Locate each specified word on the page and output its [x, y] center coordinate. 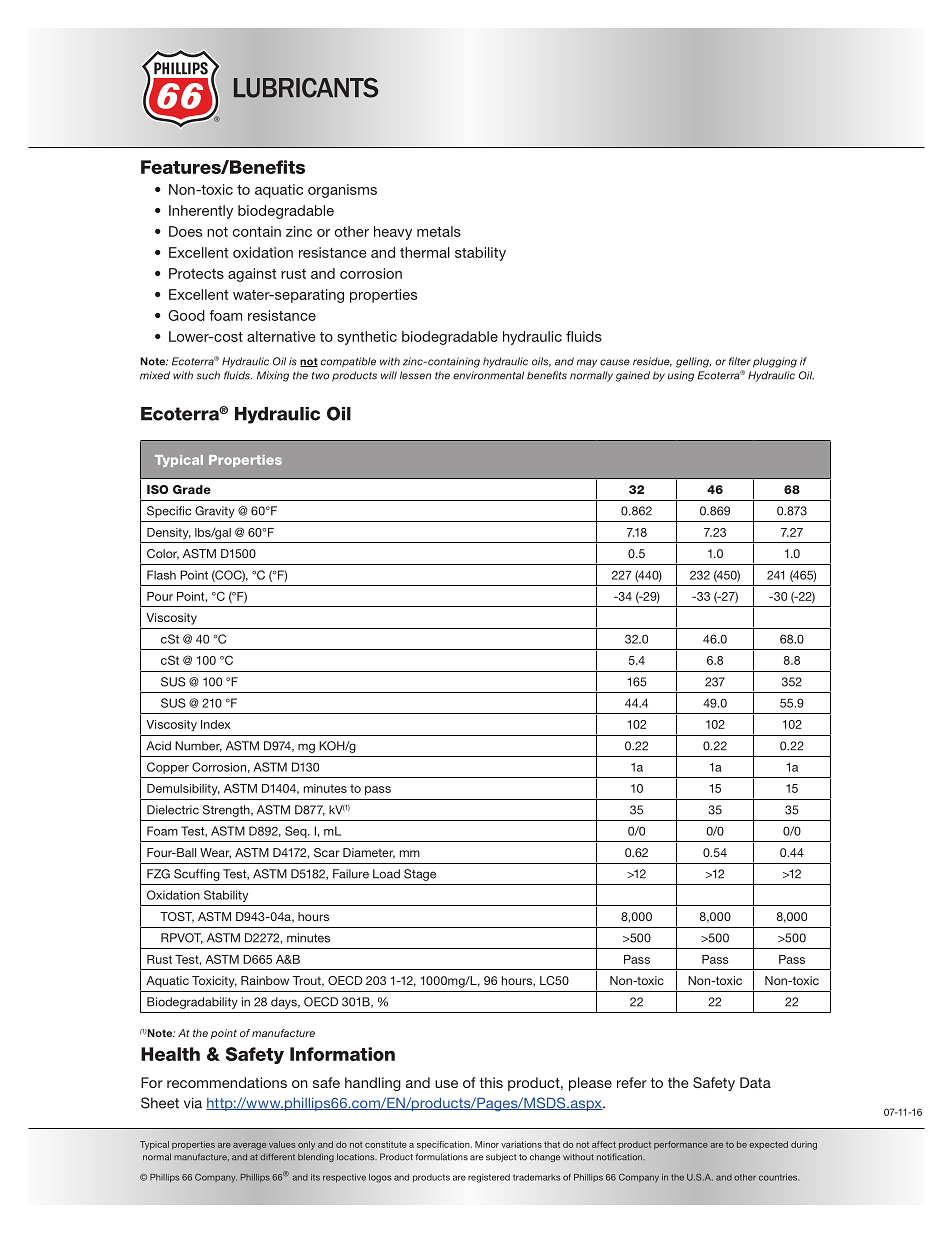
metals [439, 231]
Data [755, 1082]
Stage [420, 875]
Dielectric [173, 810]
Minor [487, 1144]
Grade [192, 489]
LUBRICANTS [306, 88]
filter [740, 361]
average [249, 1146]
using [681, 376]
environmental [488, 375]
